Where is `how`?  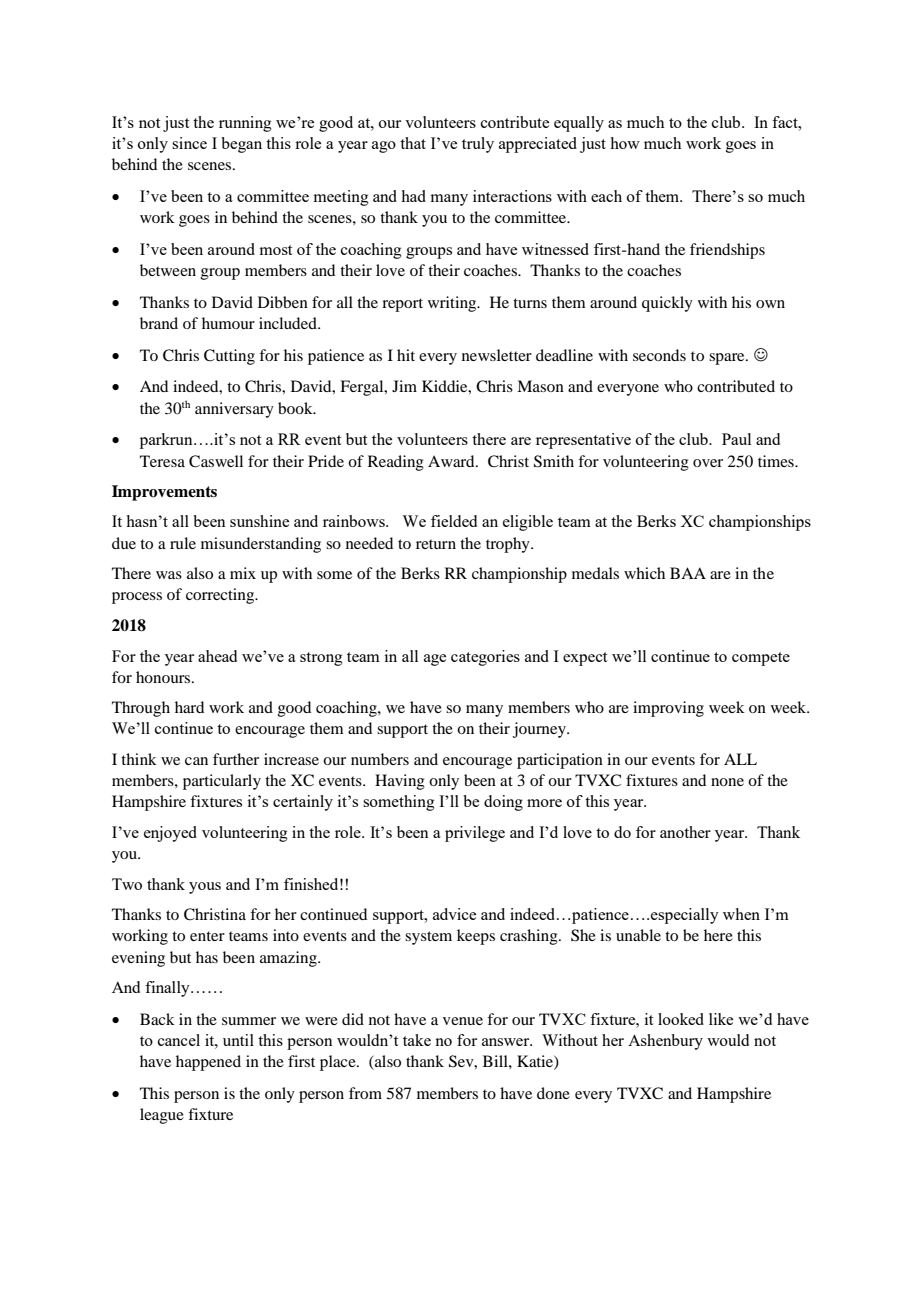
how is located at coordinates (625, 143).
